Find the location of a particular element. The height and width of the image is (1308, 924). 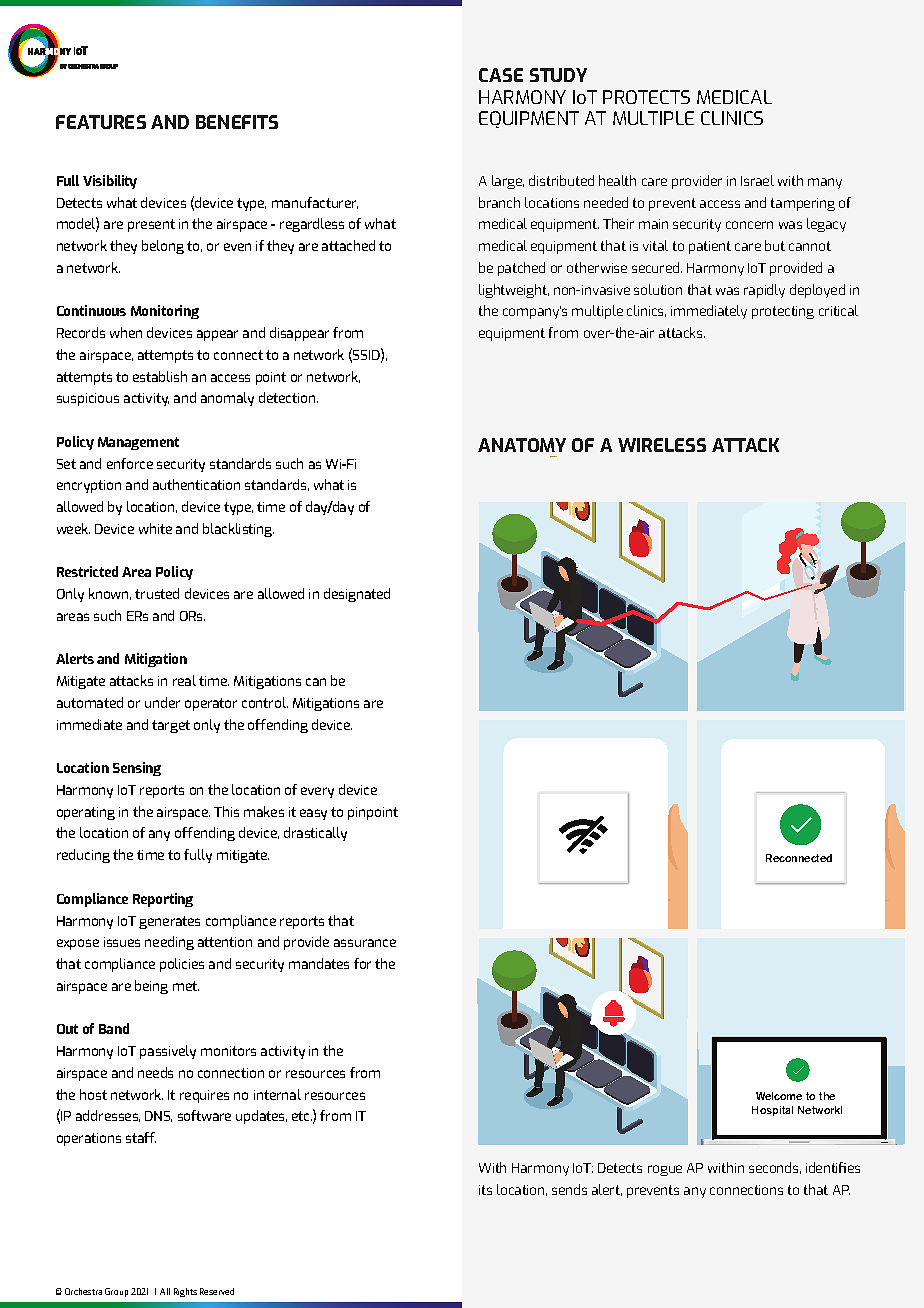

WIRELESS is located at coordinates (662, 445).
